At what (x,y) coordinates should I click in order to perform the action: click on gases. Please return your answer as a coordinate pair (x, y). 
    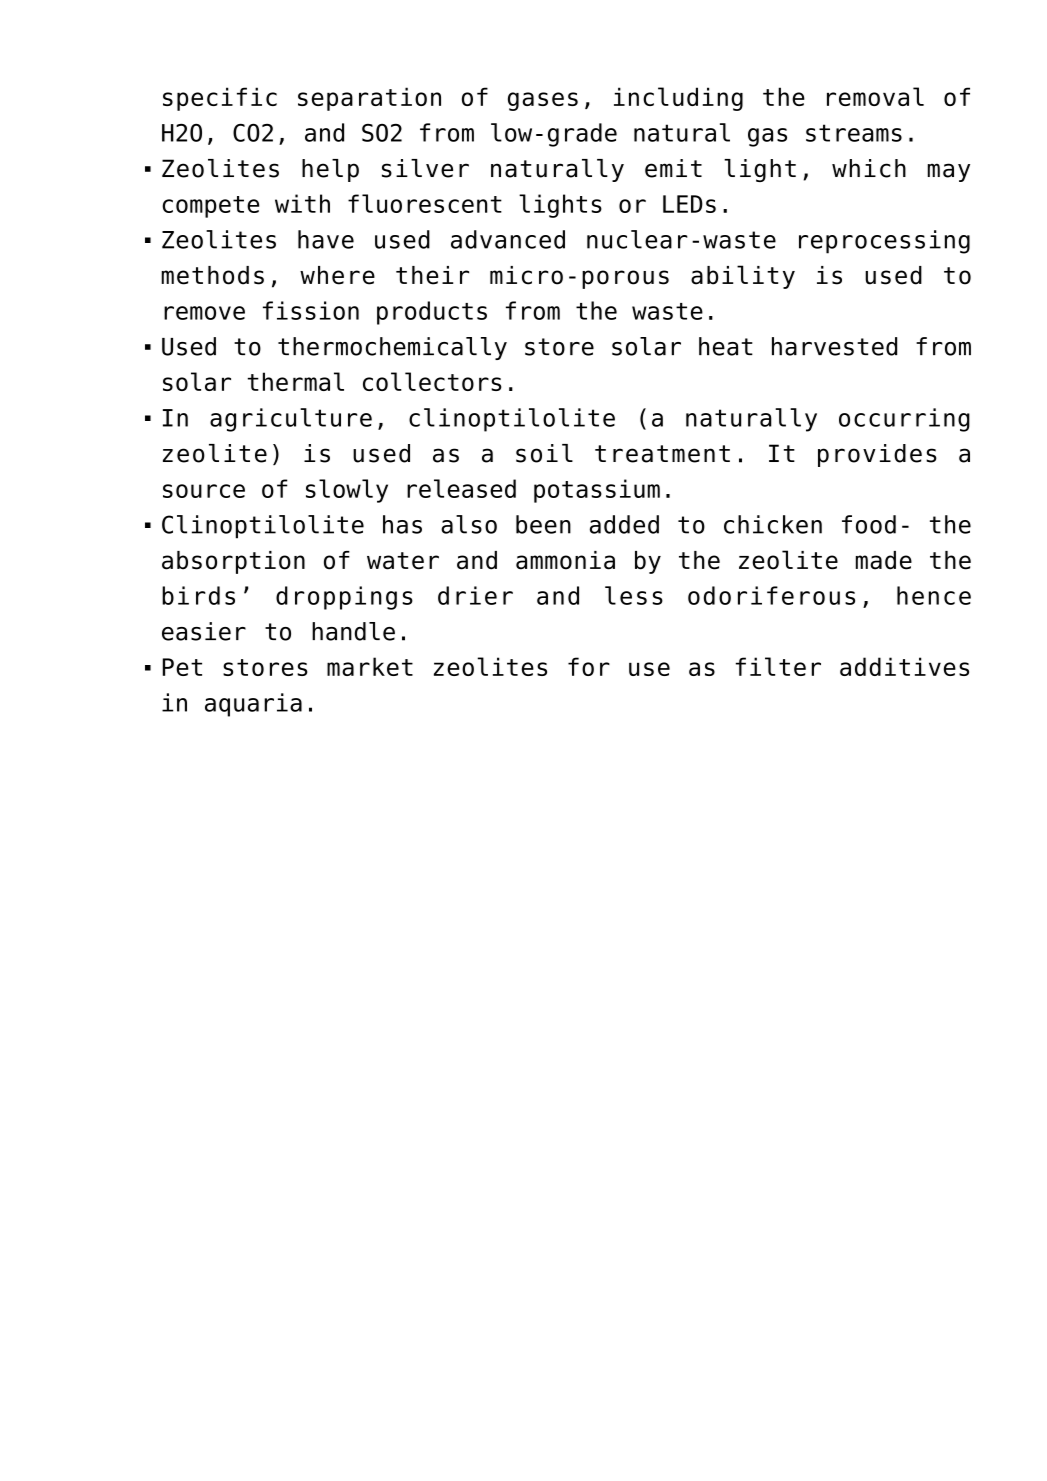
    Looking at the image, I should click on (543, 101).
